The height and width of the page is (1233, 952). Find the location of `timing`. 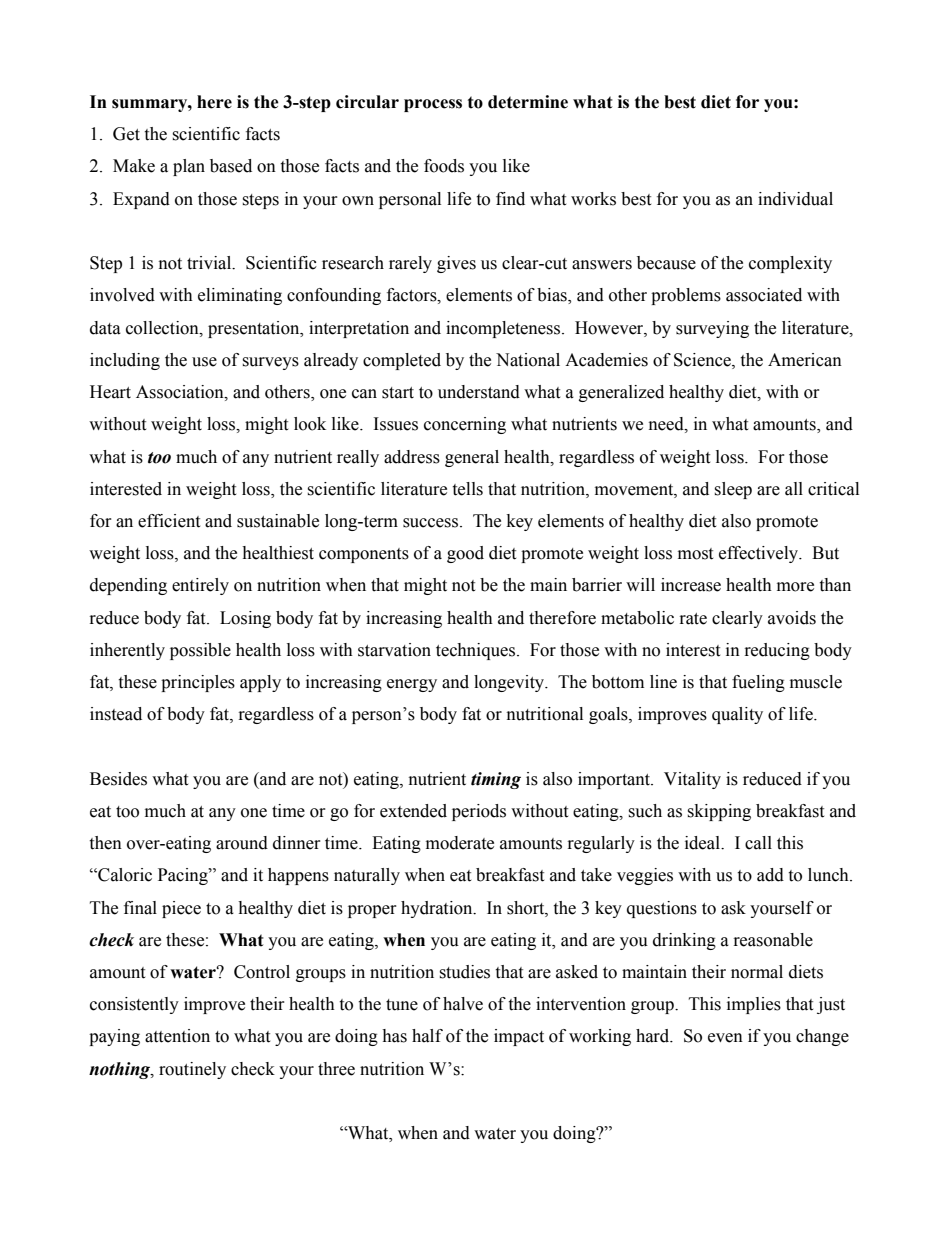

timing is located at coordinates (496, 780).
